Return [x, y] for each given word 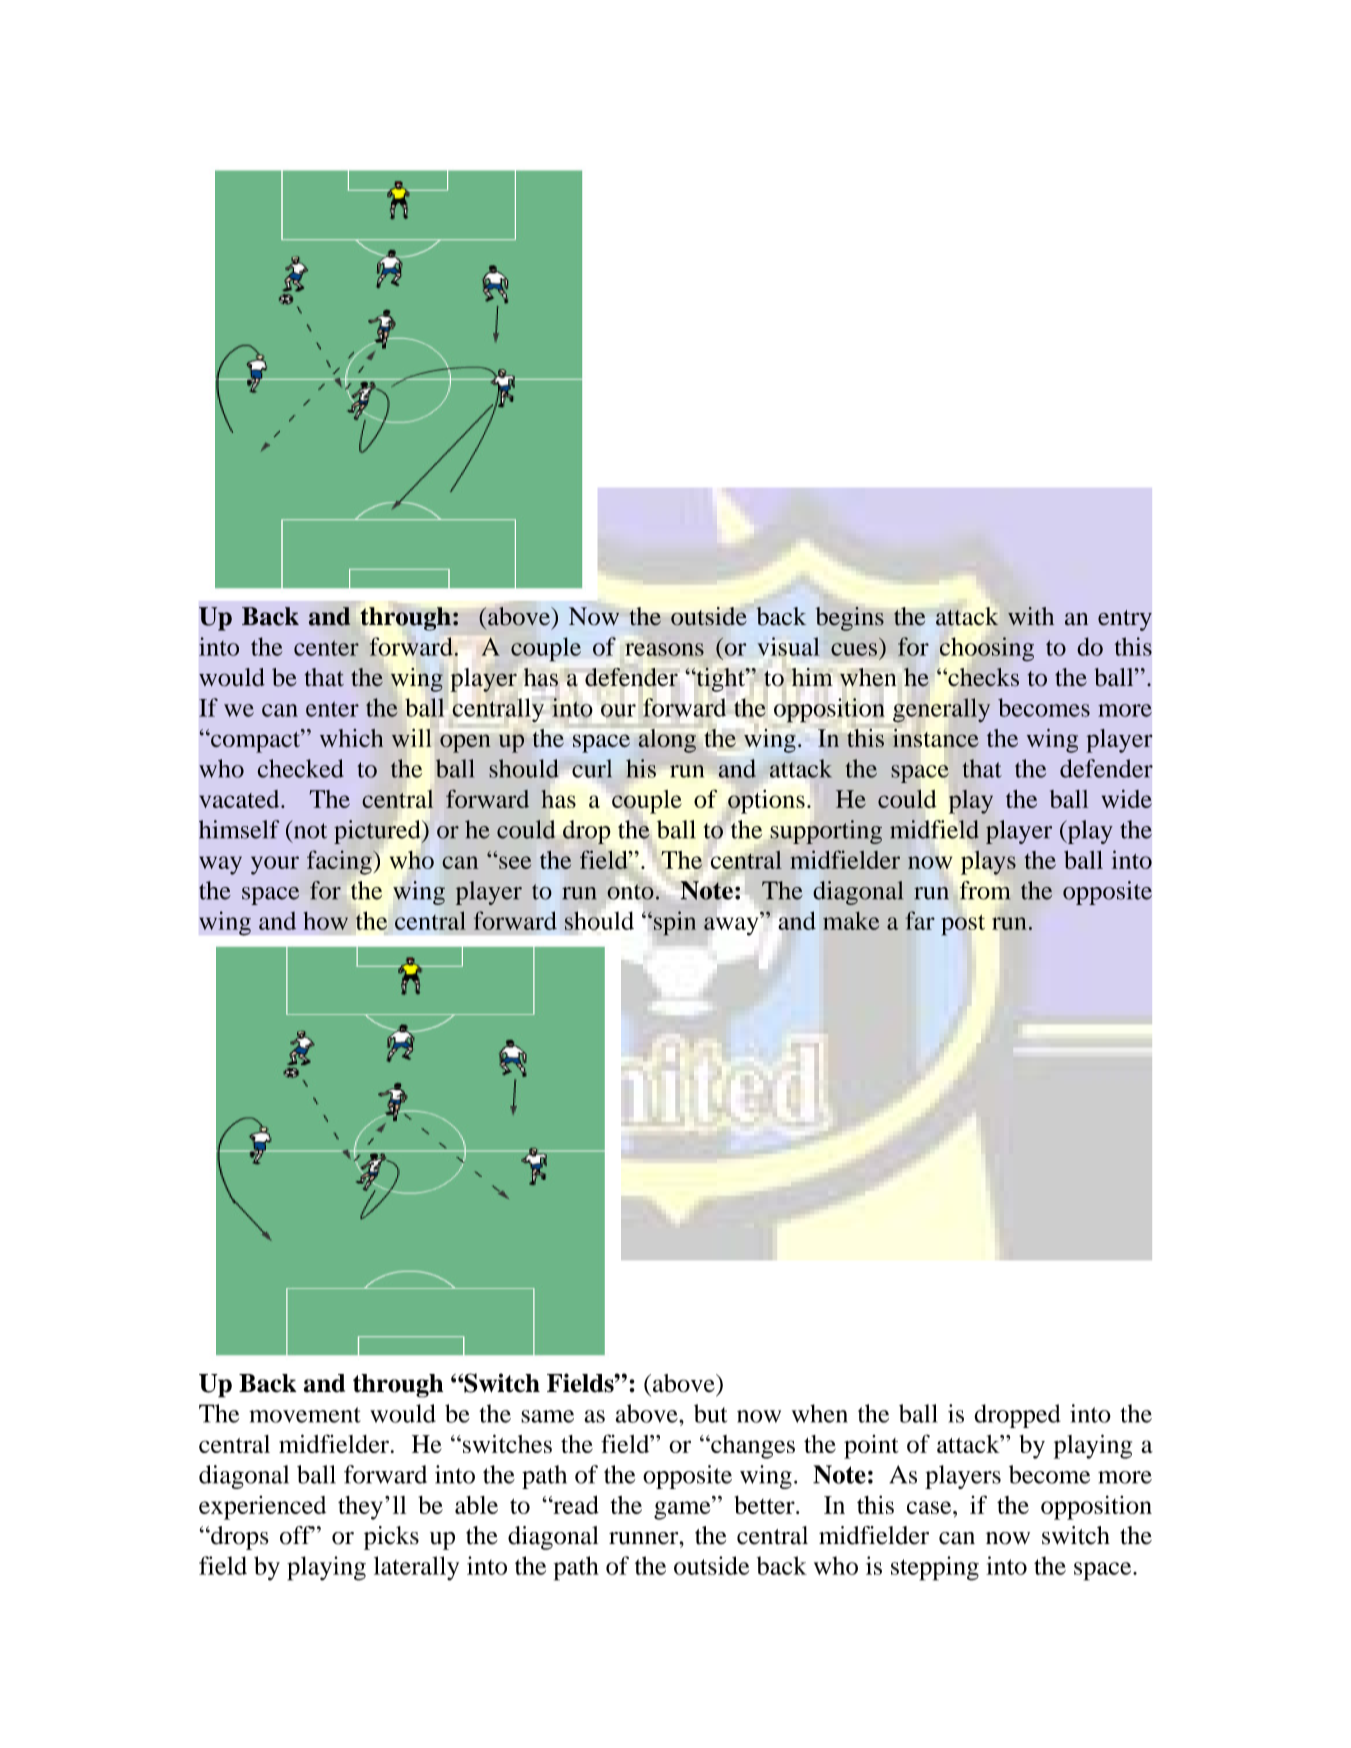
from [985, 890]
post [963, 925]
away [731, 926]
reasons [664, 649]
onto [630, 892]
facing [340, 862]
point [871, 1447]
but [710, 1413]
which [351, 738]
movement [305, 1415]
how [326, 921]
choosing [987, 649]
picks [391, 1538]
